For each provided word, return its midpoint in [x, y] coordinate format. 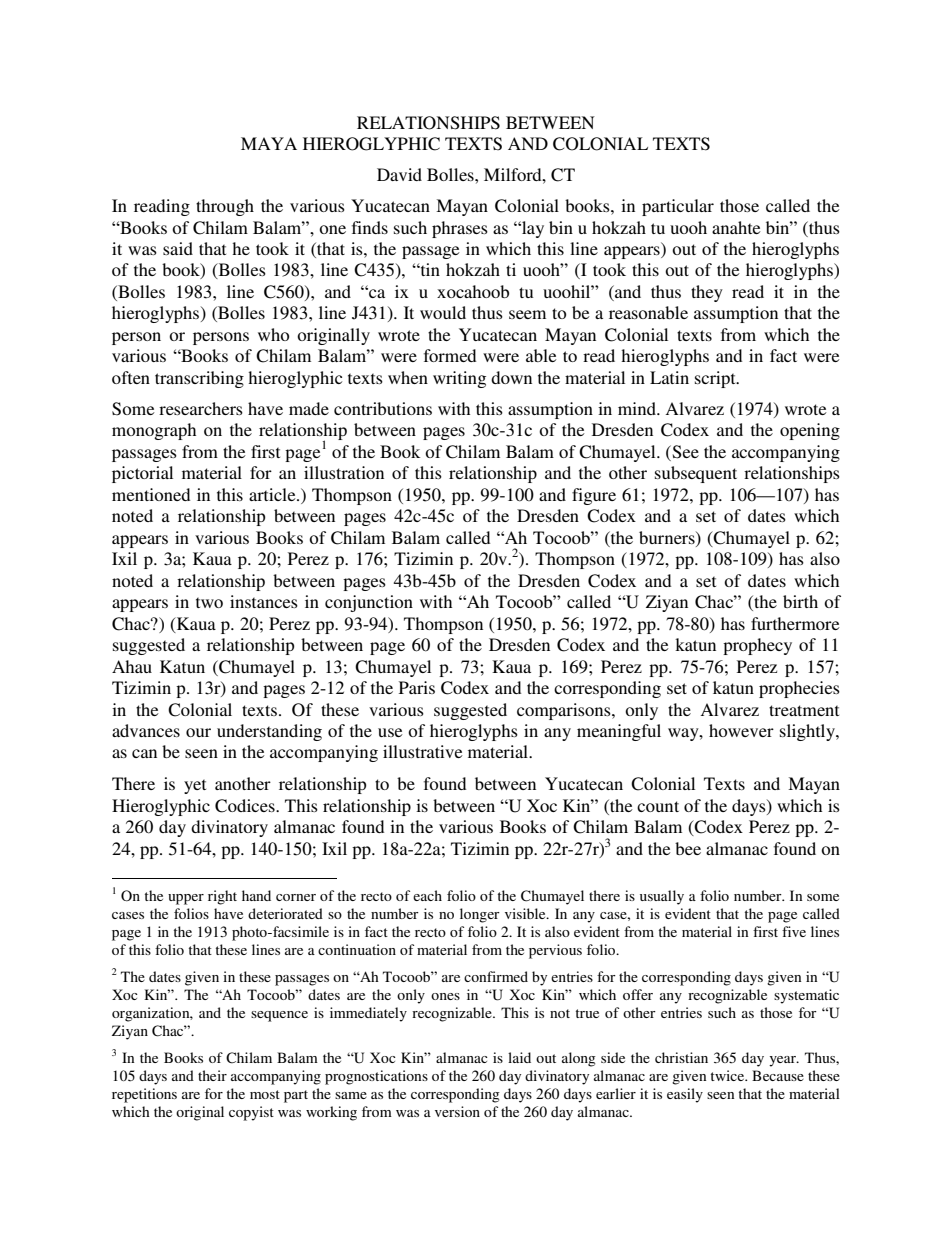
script [716, 379]
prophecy [757, 646]
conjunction [369, 603]
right [222, 897]
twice [729, 1075]
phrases [460, 229]
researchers [201, 408]
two [209, 602]
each [427, 895]
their [212, 1075]
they [707, 293]
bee [688, 848]
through [225, 207]
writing [459, 379]
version [457, 1111]
